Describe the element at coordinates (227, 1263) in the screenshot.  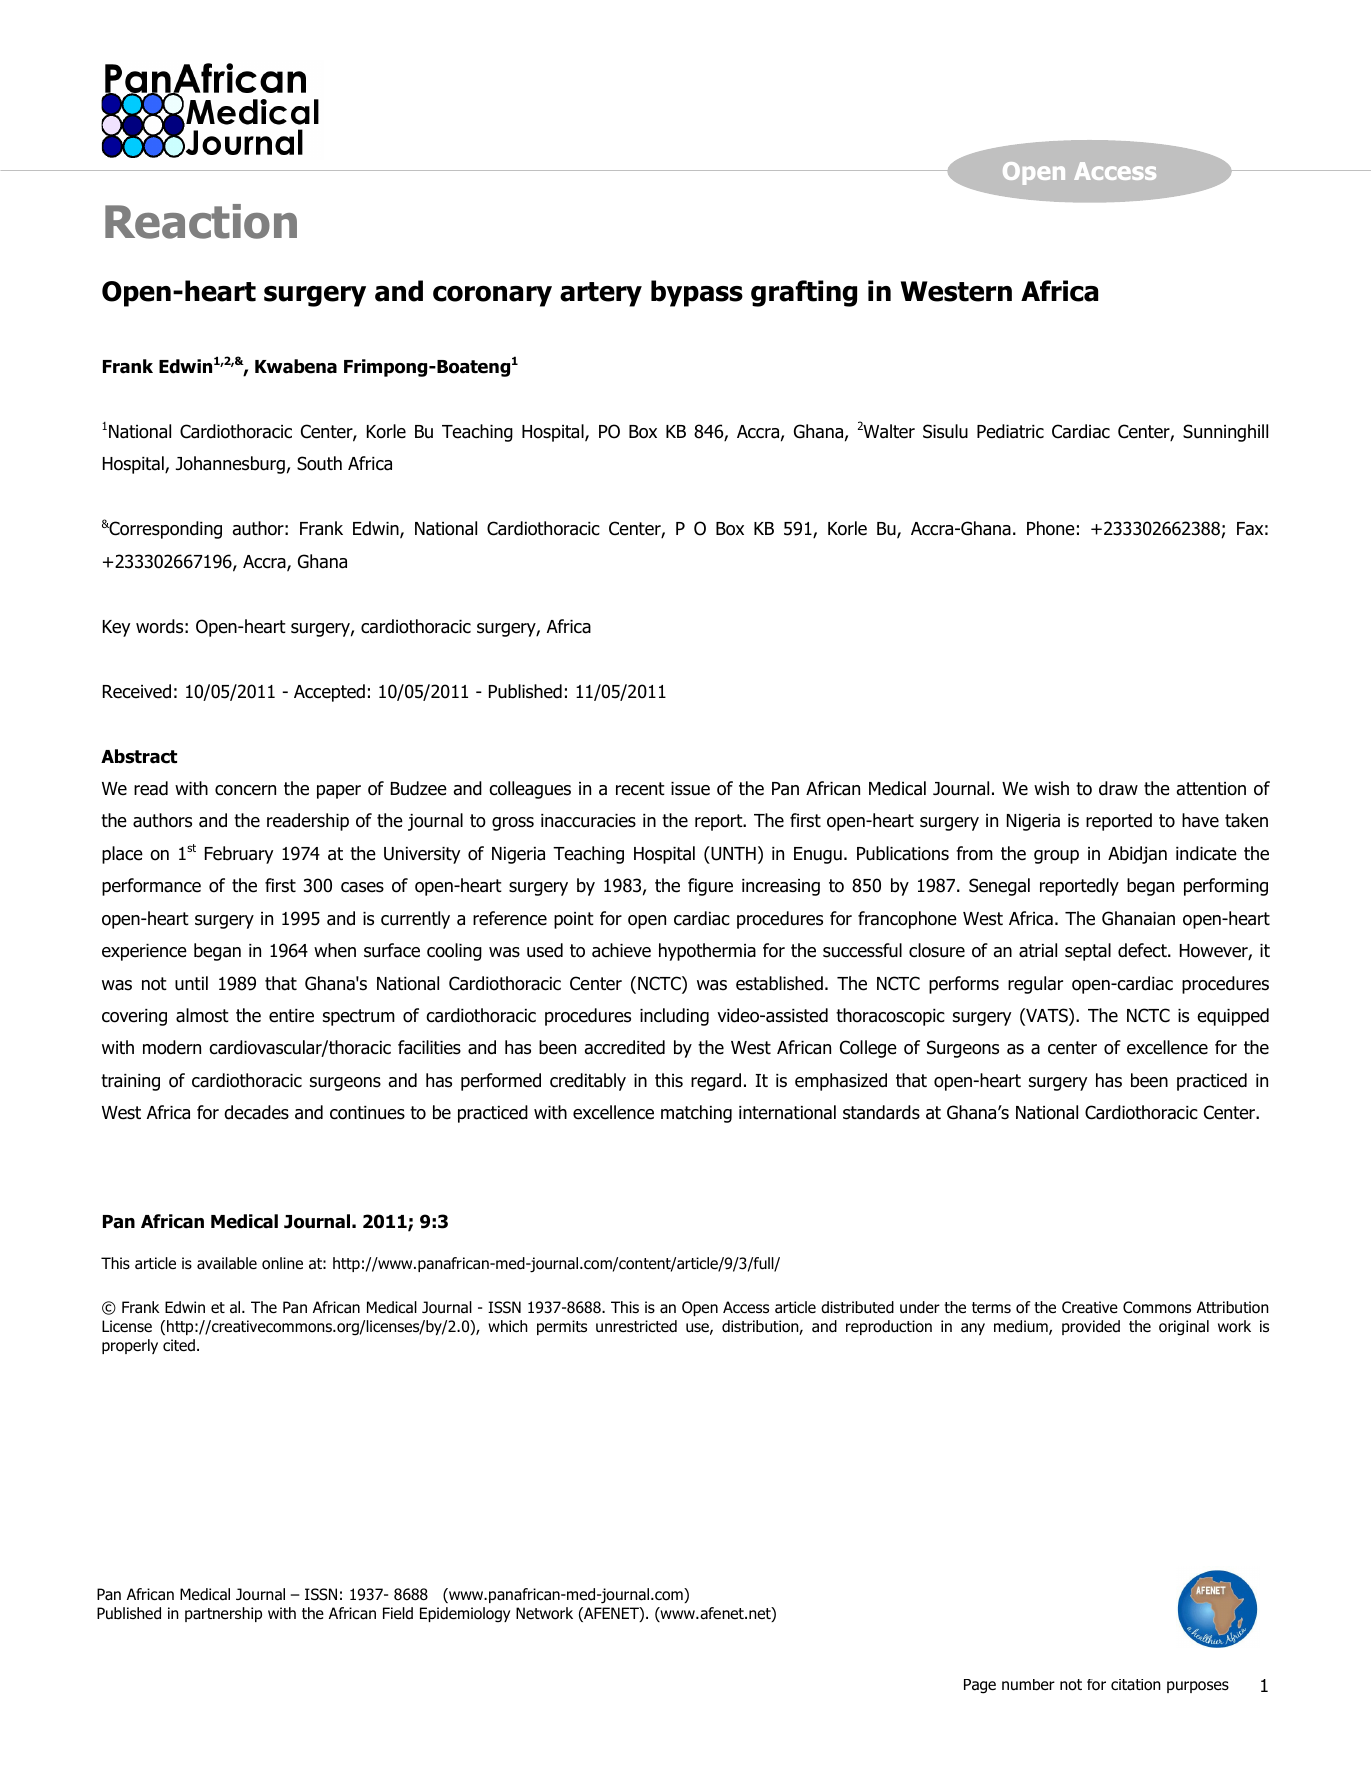
I see `available` at that location.
